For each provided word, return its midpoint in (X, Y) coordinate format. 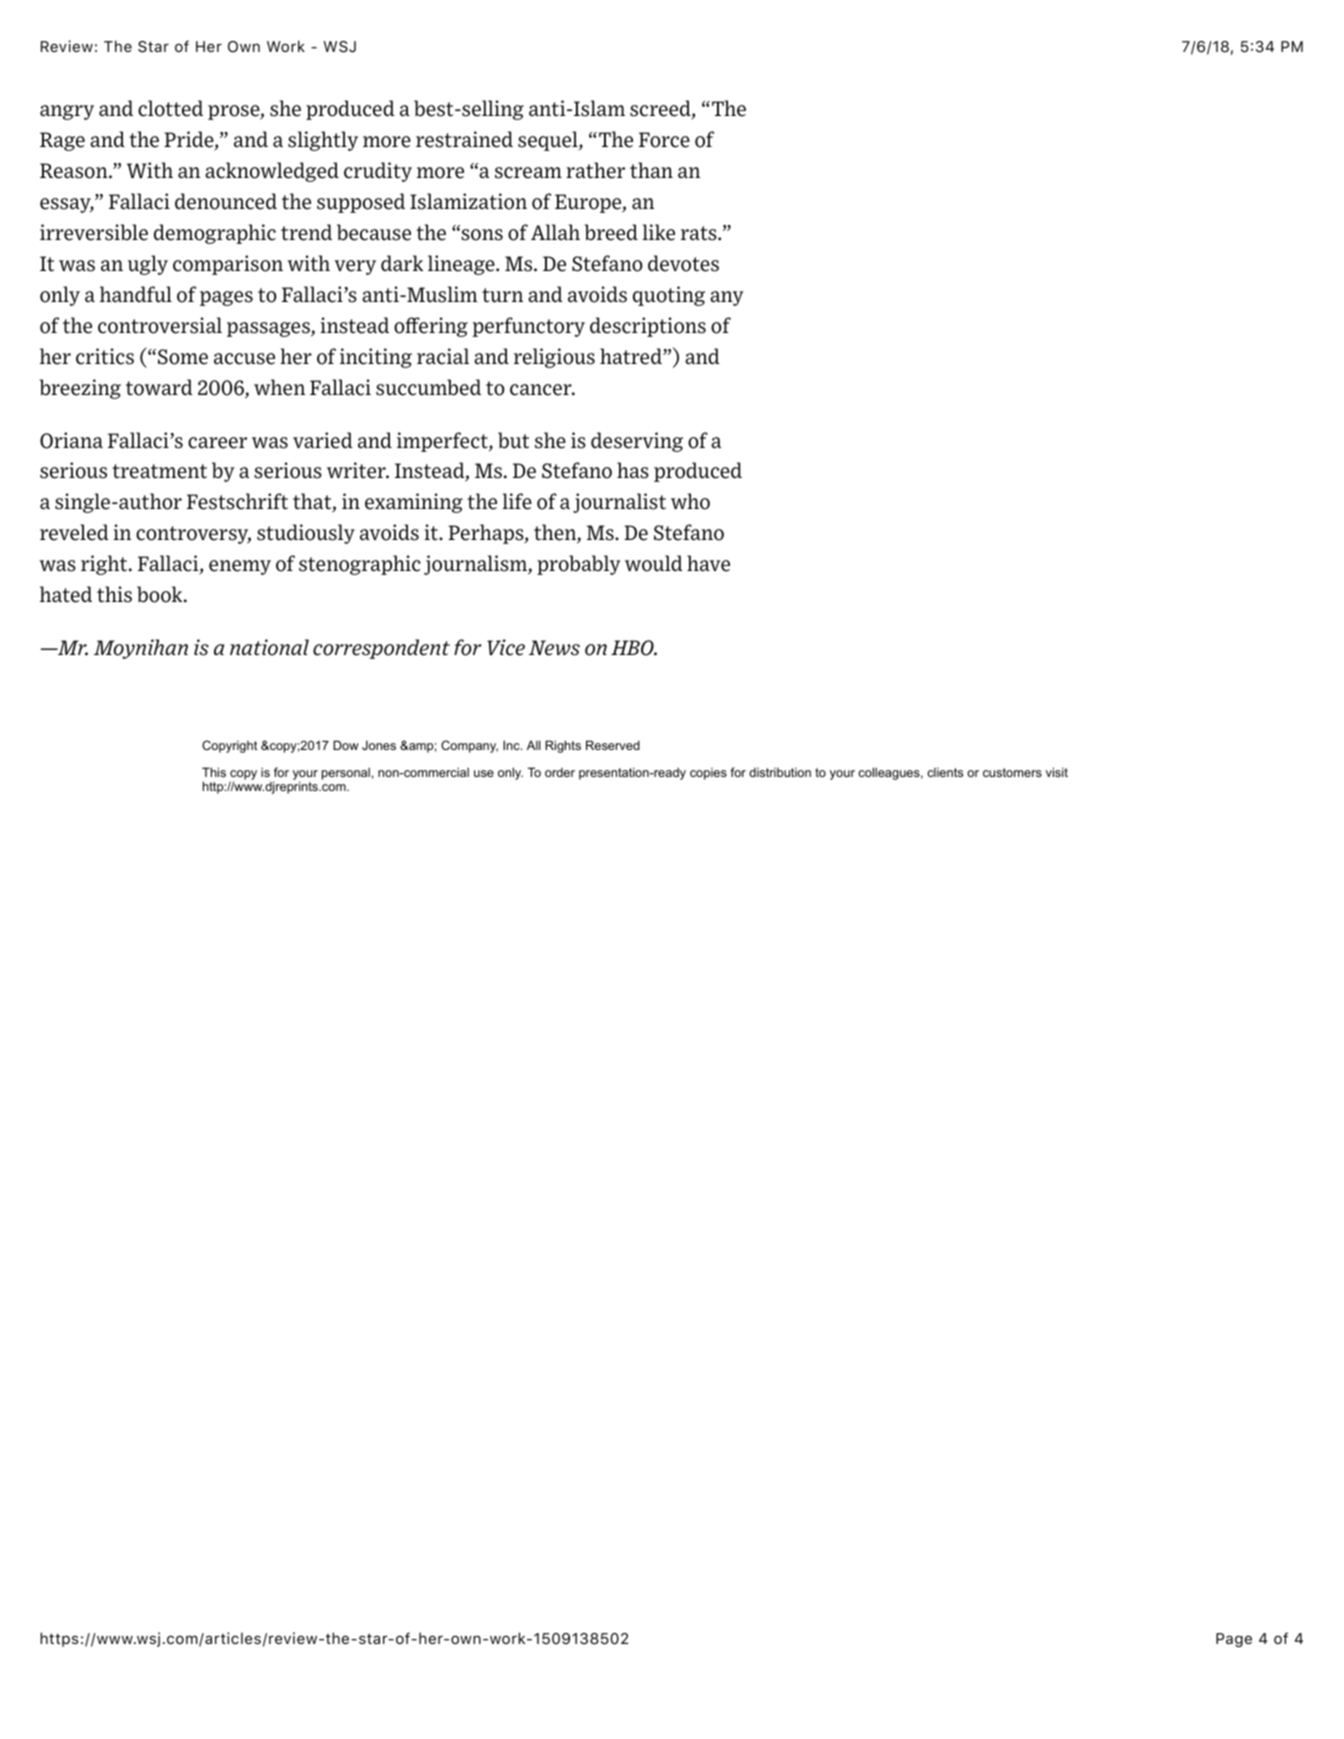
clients (945, 772)
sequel (549, 141)
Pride (190, 140)
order (560, 772)
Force (664, 140)
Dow (346, 745)
